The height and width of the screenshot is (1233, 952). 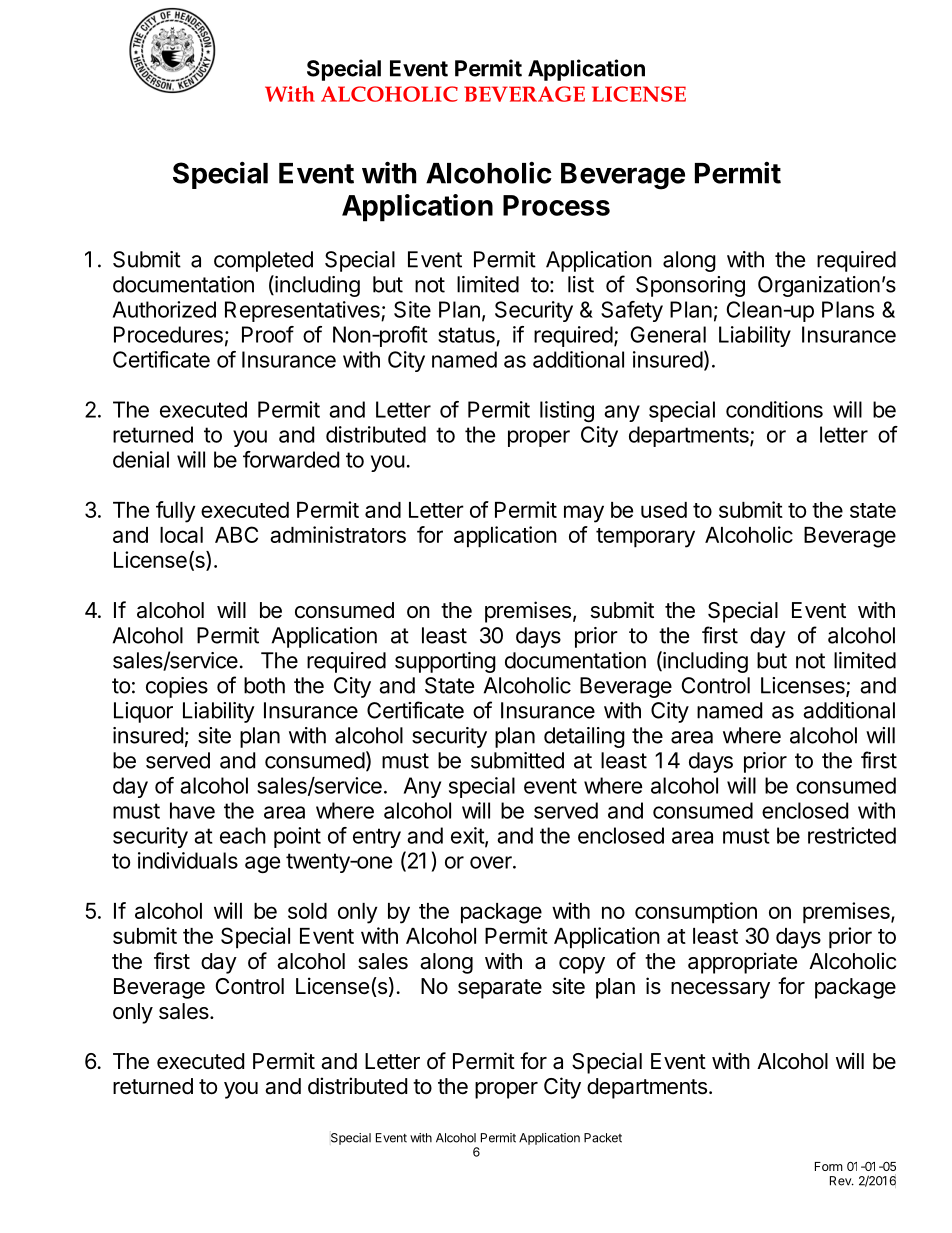 I want to click on Sponsoring, so click(x=690, y=286).
